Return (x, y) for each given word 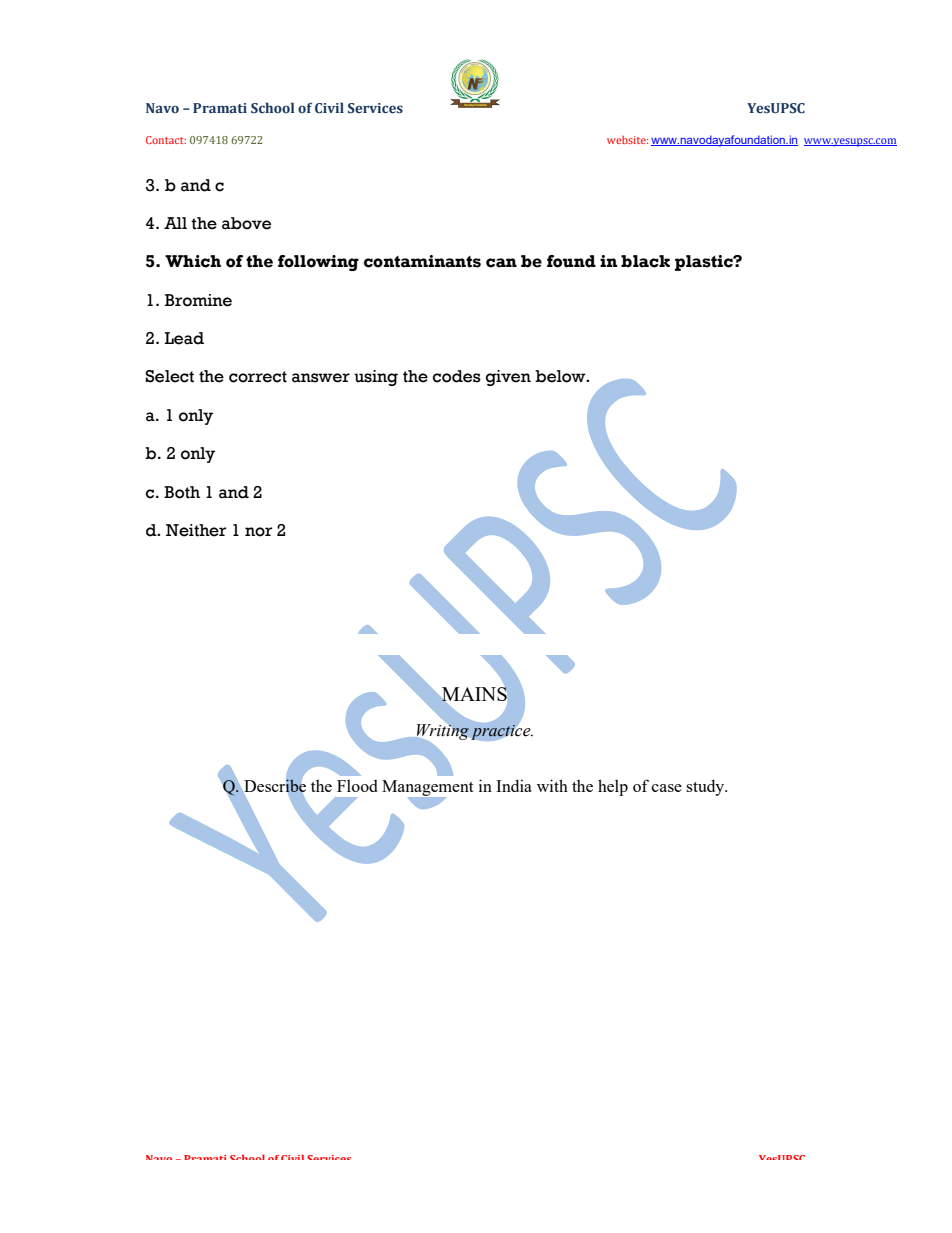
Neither (196, 530)
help (613, 787)
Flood (357, 785)
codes (457, 376)
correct (258, 377)
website (627, 140)
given (508, 378)
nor (258, 532)
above (246, 223)
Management (428, 789)
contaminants (422, 261)
